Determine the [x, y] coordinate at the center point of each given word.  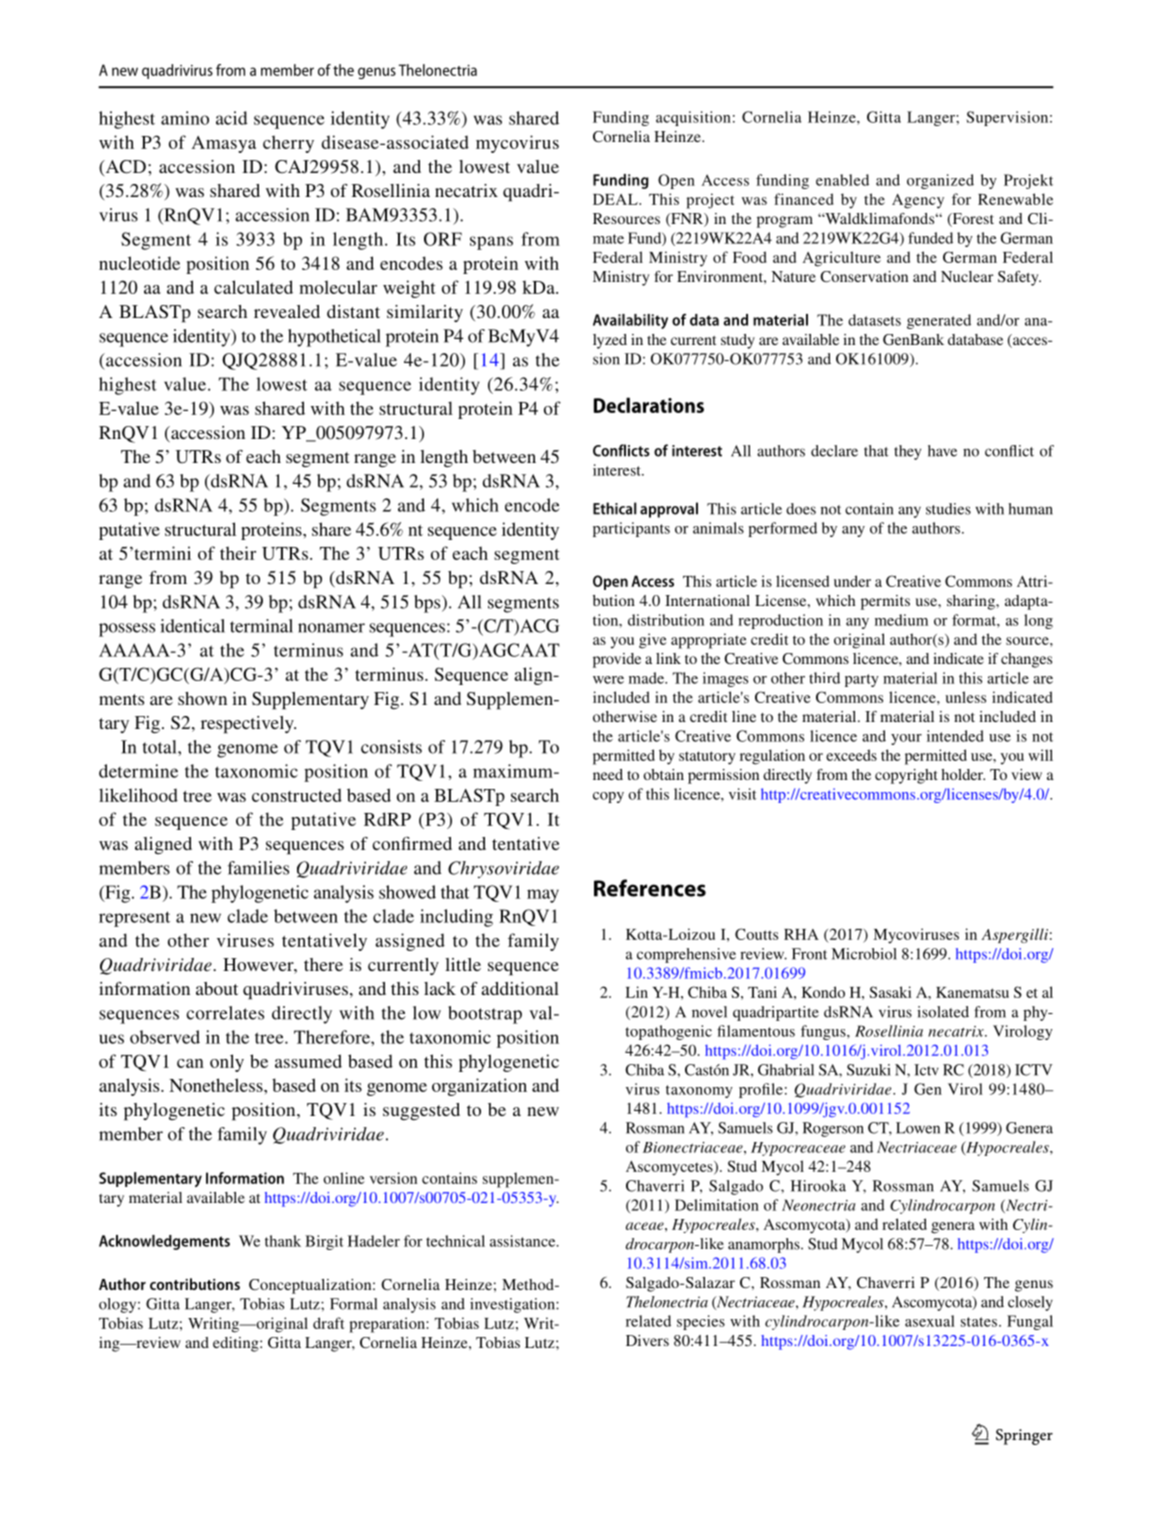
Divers [647, 1340]
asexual [930, 1321]
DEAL [616, 199]
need [608, 774]
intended [955, 736]
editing [237, 1344]
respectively [248, 725]
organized [940, 181]
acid [232, 118]
